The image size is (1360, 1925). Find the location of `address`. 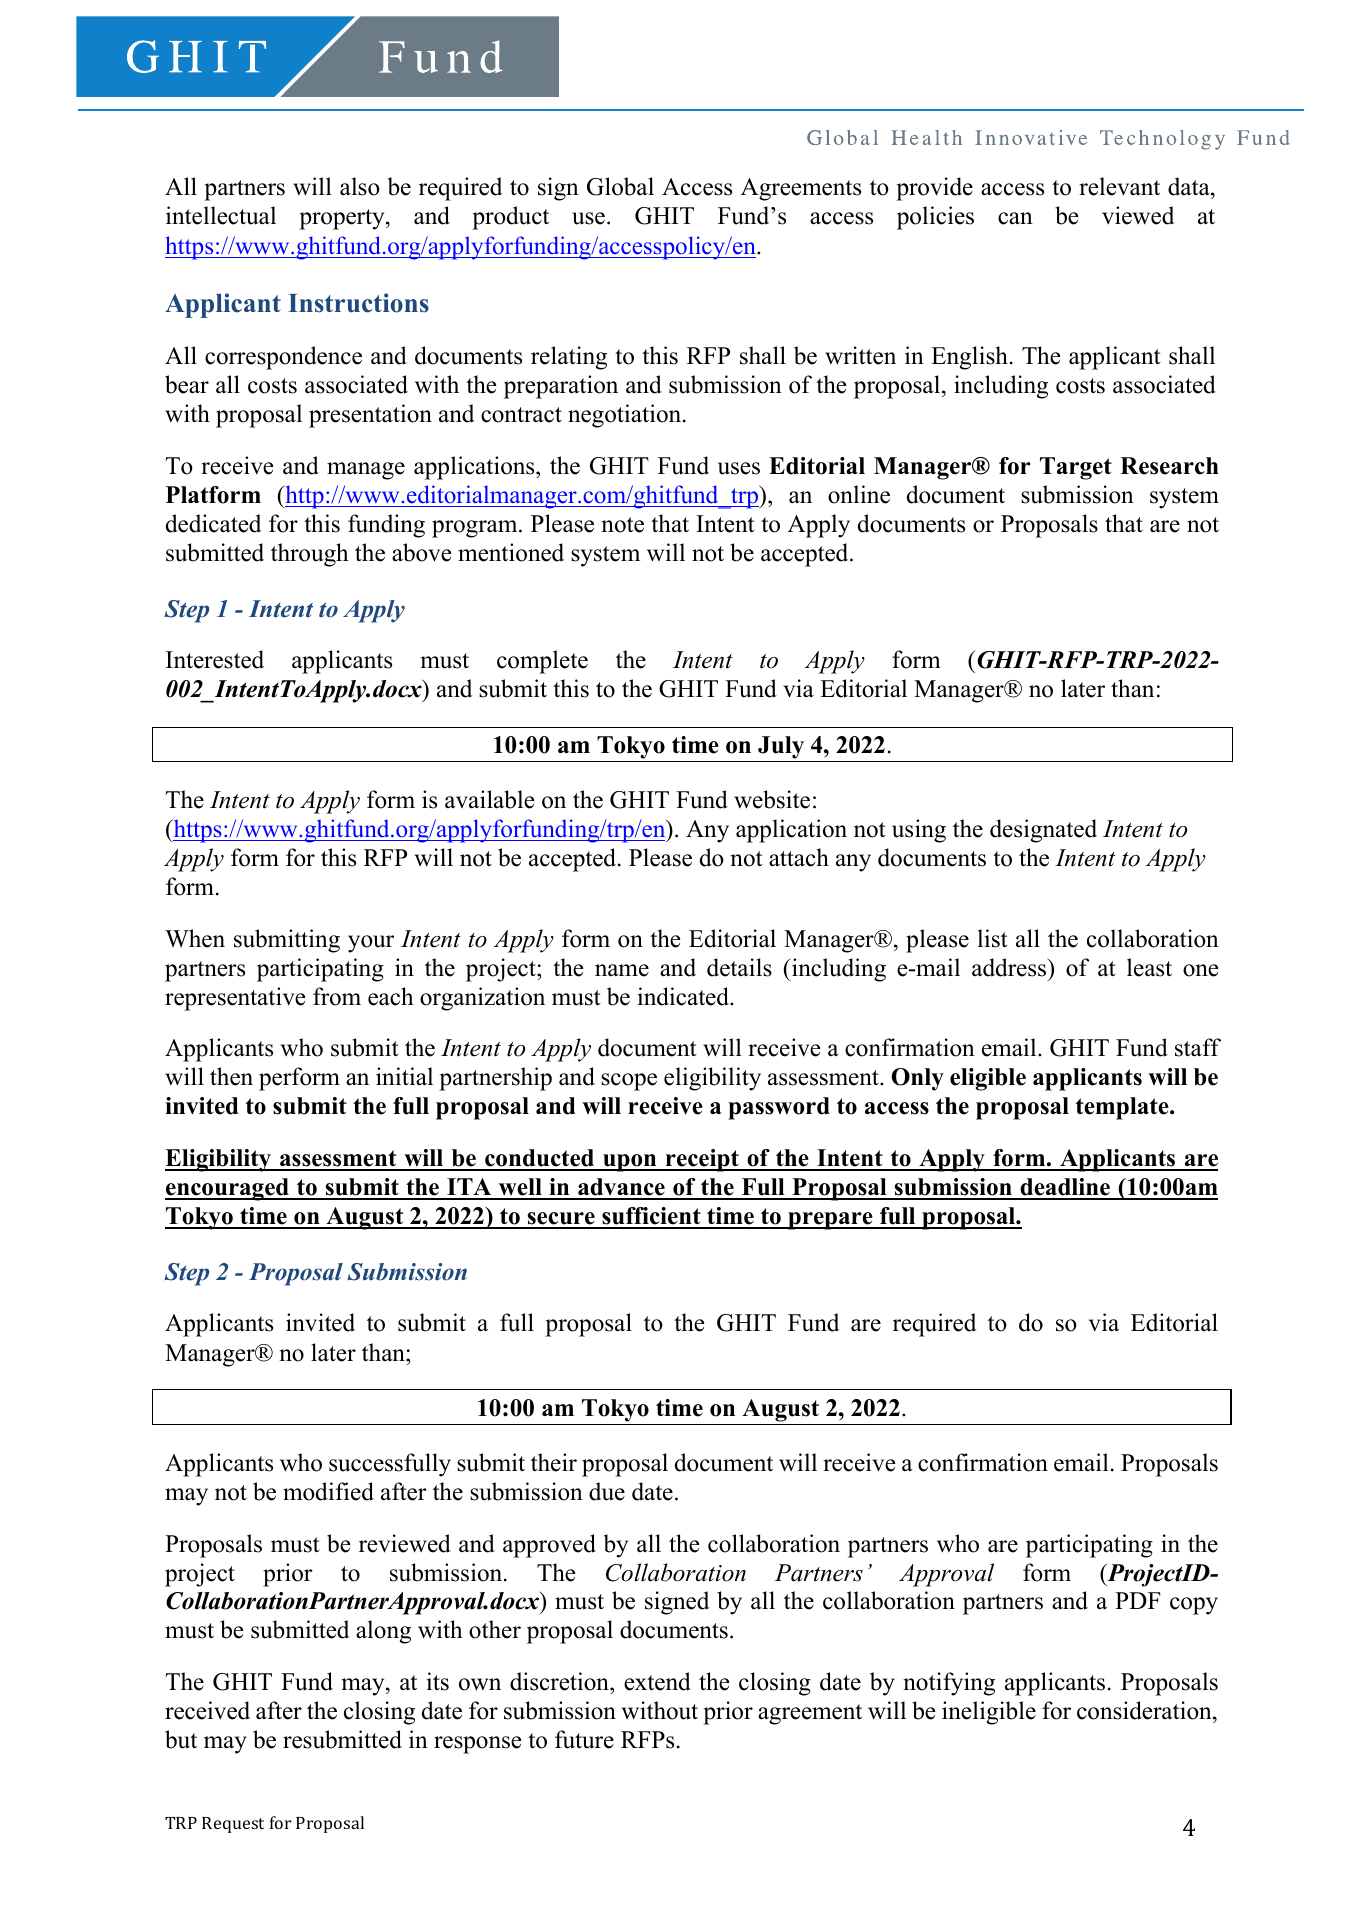

address is located at coordinates (1010, 967).
